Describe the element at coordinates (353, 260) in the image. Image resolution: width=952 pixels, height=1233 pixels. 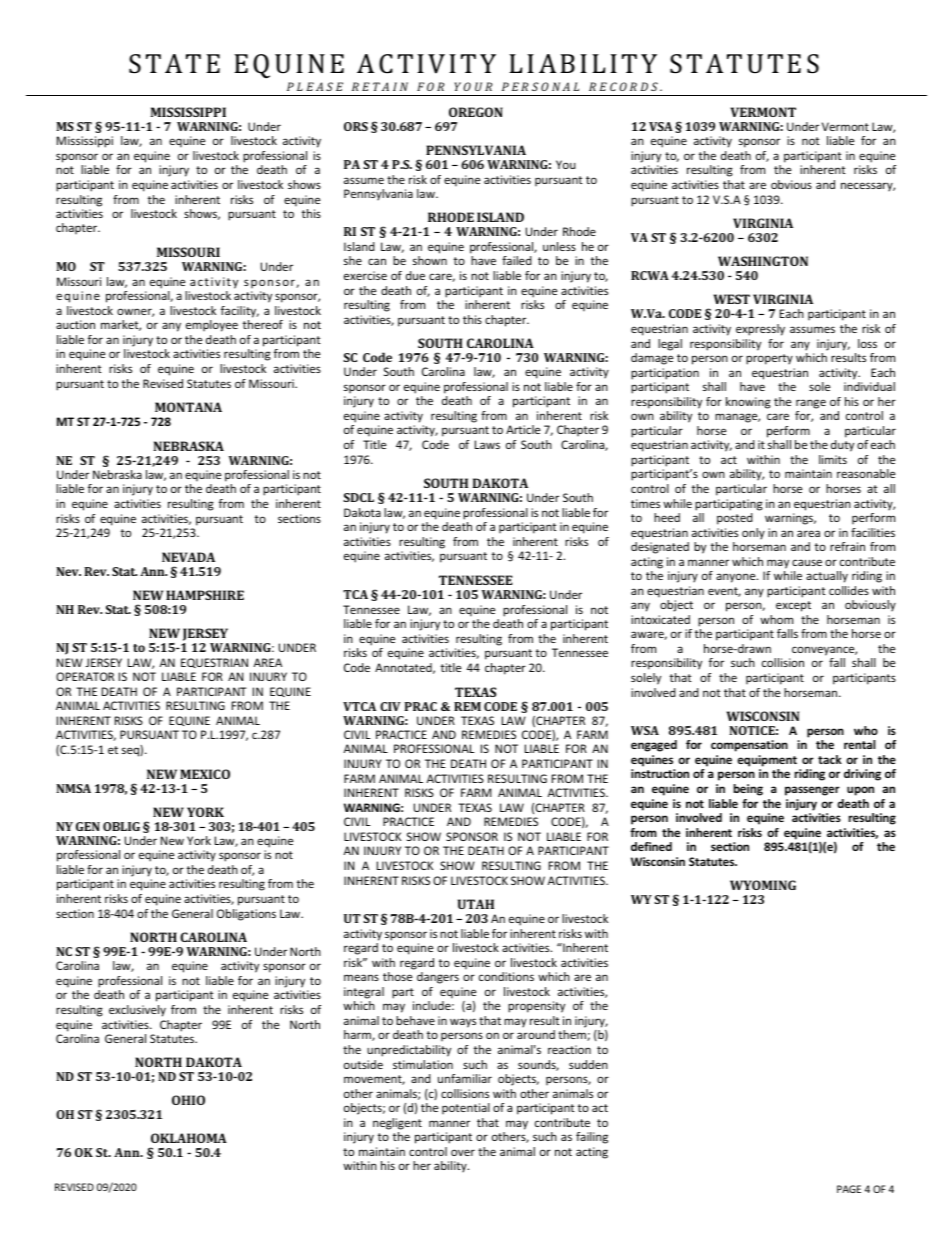
I see `she` at that location.
